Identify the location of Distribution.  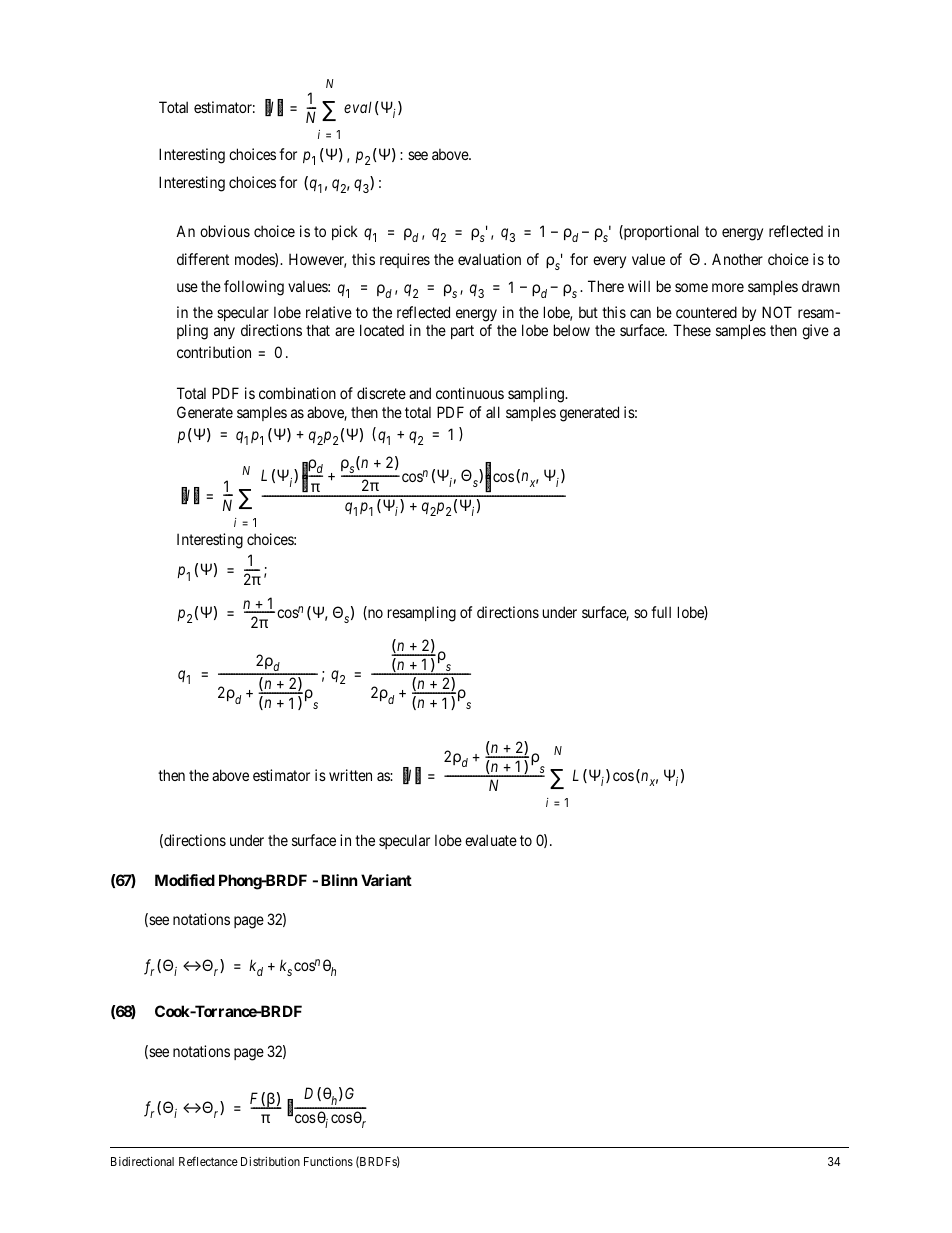
(270, 1161).
